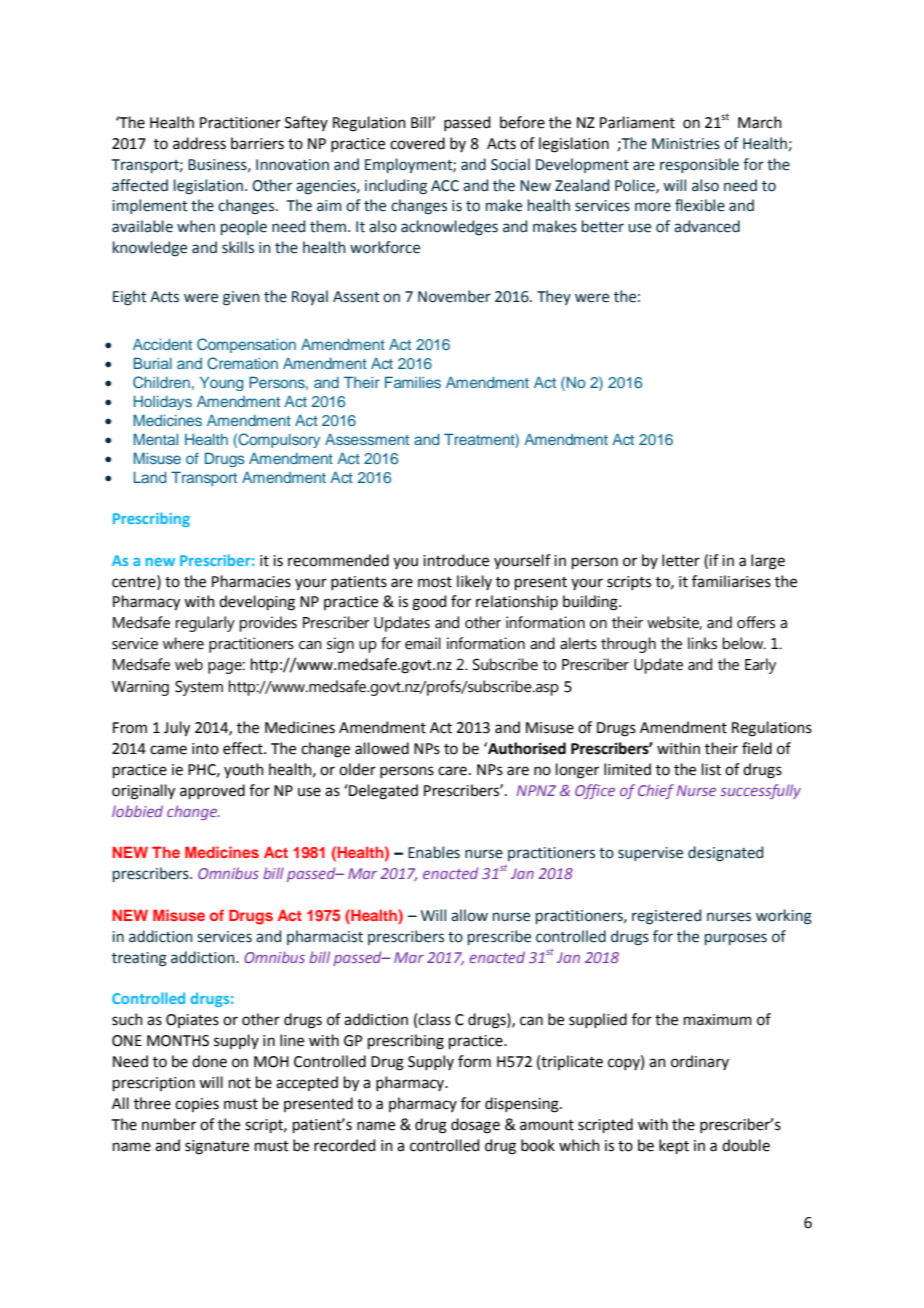 The width and height of the screenshot is (924, 1308). Describe the element at coordinates (197, 1105) in the screenshot. I see `copies` at that location.
